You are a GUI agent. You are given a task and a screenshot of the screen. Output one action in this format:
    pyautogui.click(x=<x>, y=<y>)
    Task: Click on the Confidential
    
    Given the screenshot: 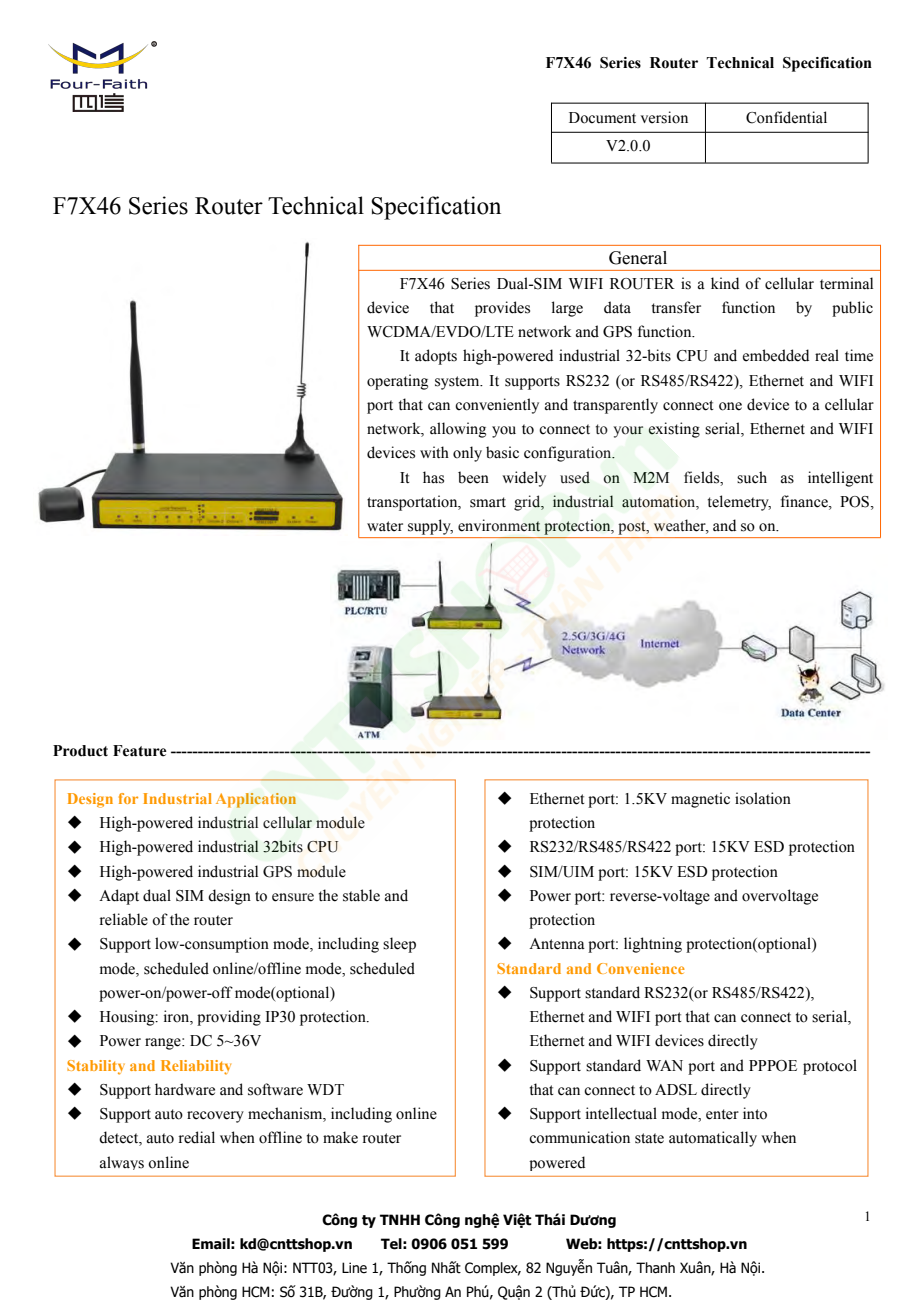 What is the action you would take?
    pyautogui.click(x=786, y=117)
